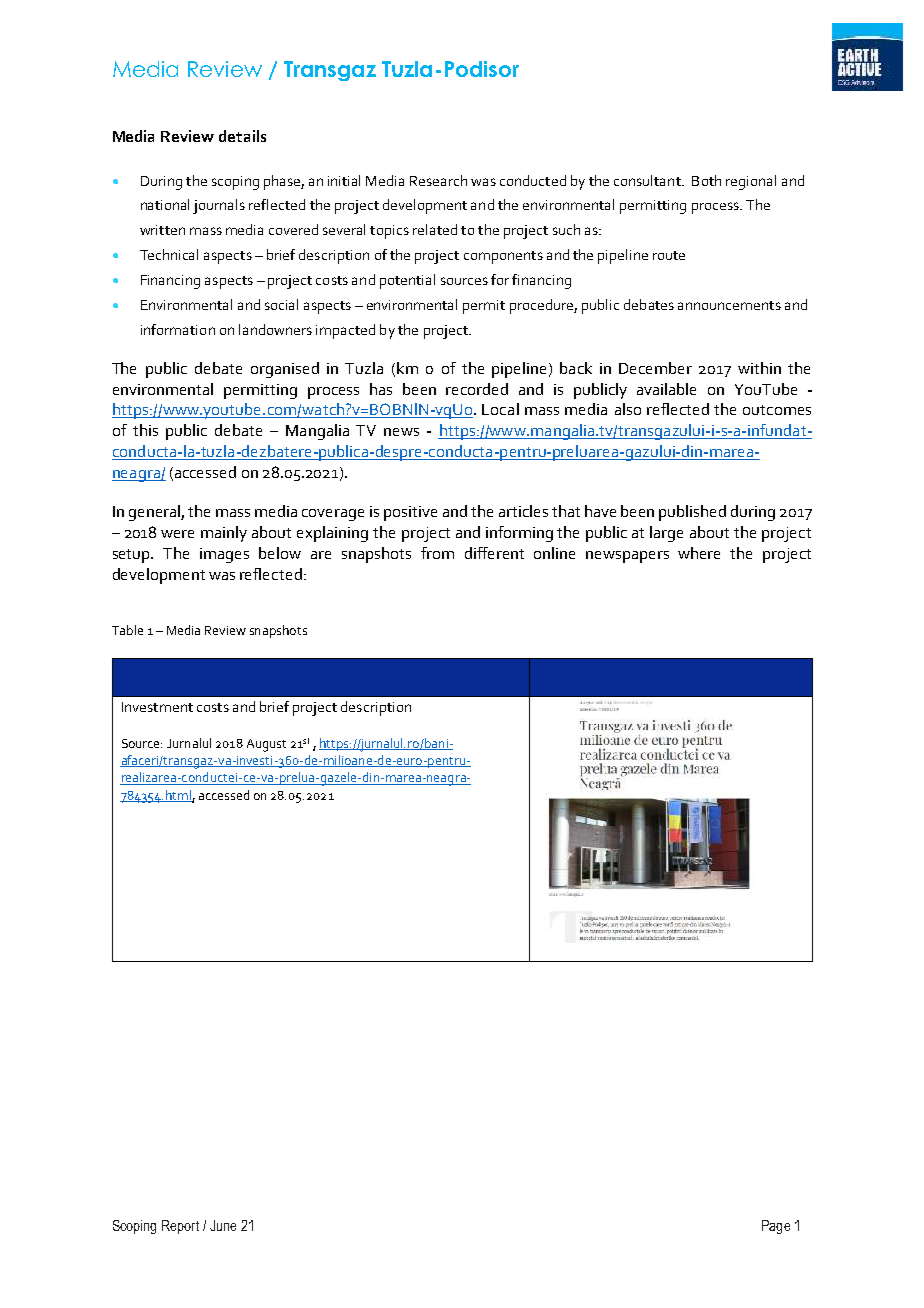  I want to click on Investment, so click(157, 707).
